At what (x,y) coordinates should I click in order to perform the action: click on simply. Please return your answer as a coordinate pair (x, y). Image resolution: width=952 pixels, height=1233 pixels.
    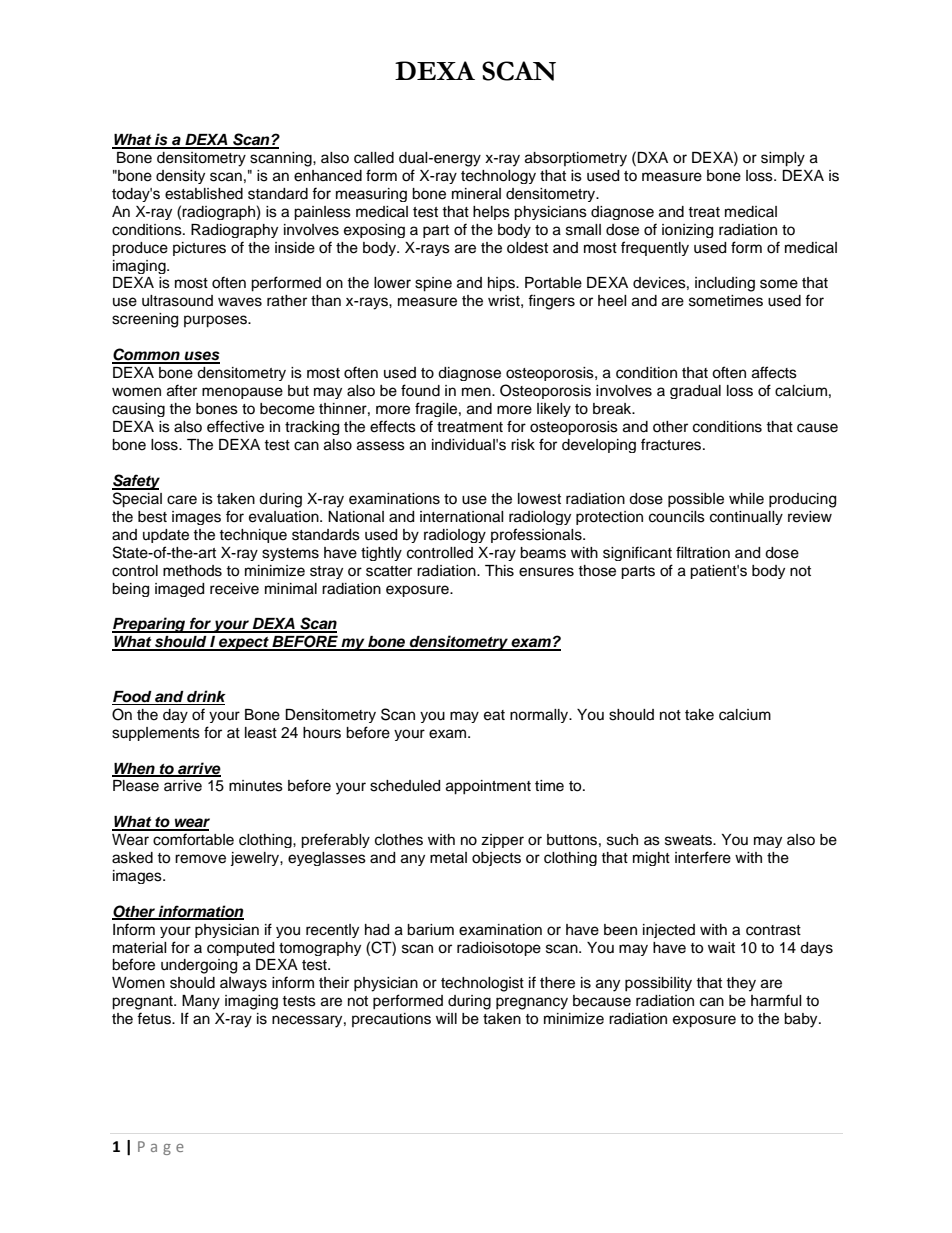
    Looking at the image, I should click on (783, 159).
